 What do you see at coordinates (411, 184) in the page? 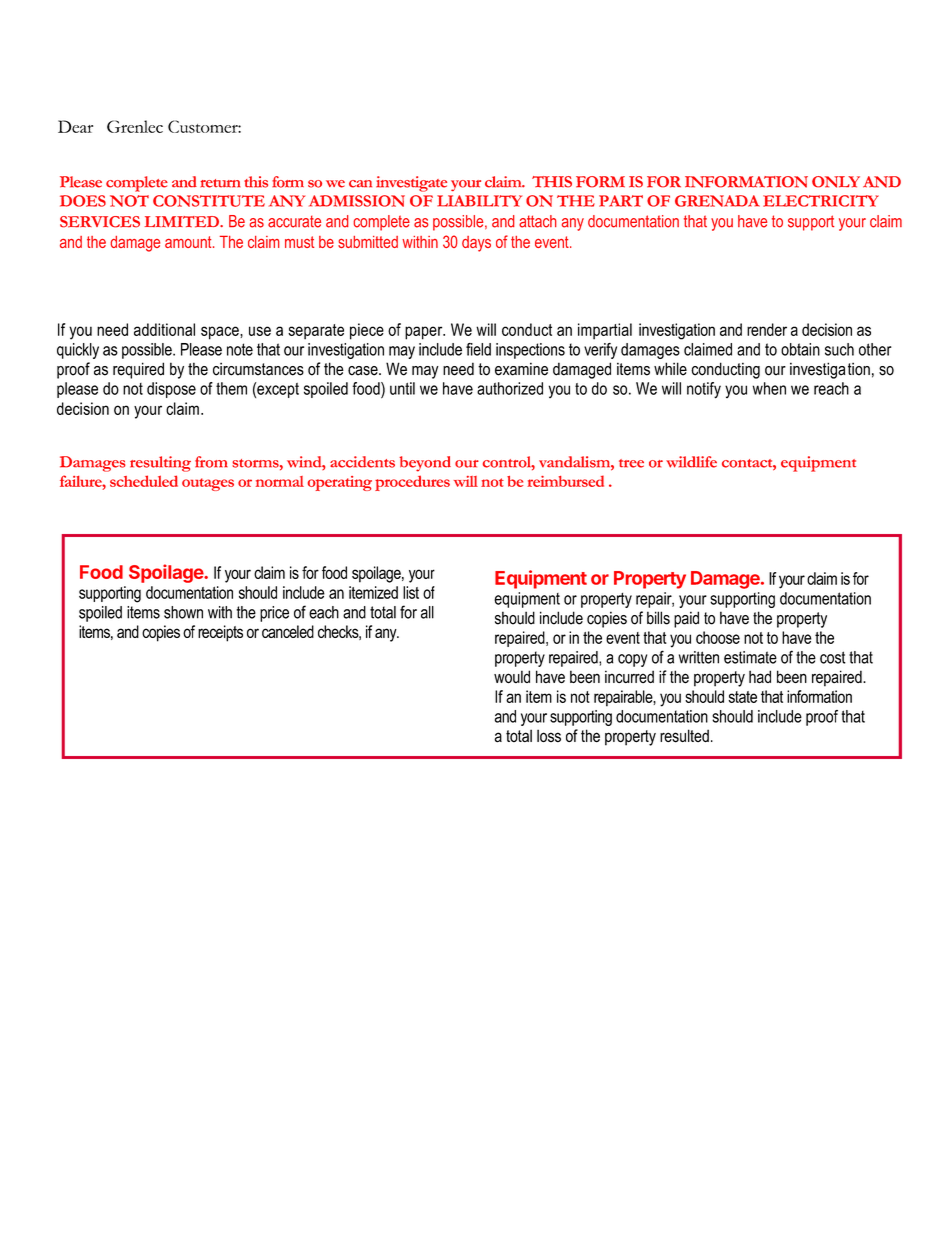
I see `investigate` at bounding box center [411, 184].
